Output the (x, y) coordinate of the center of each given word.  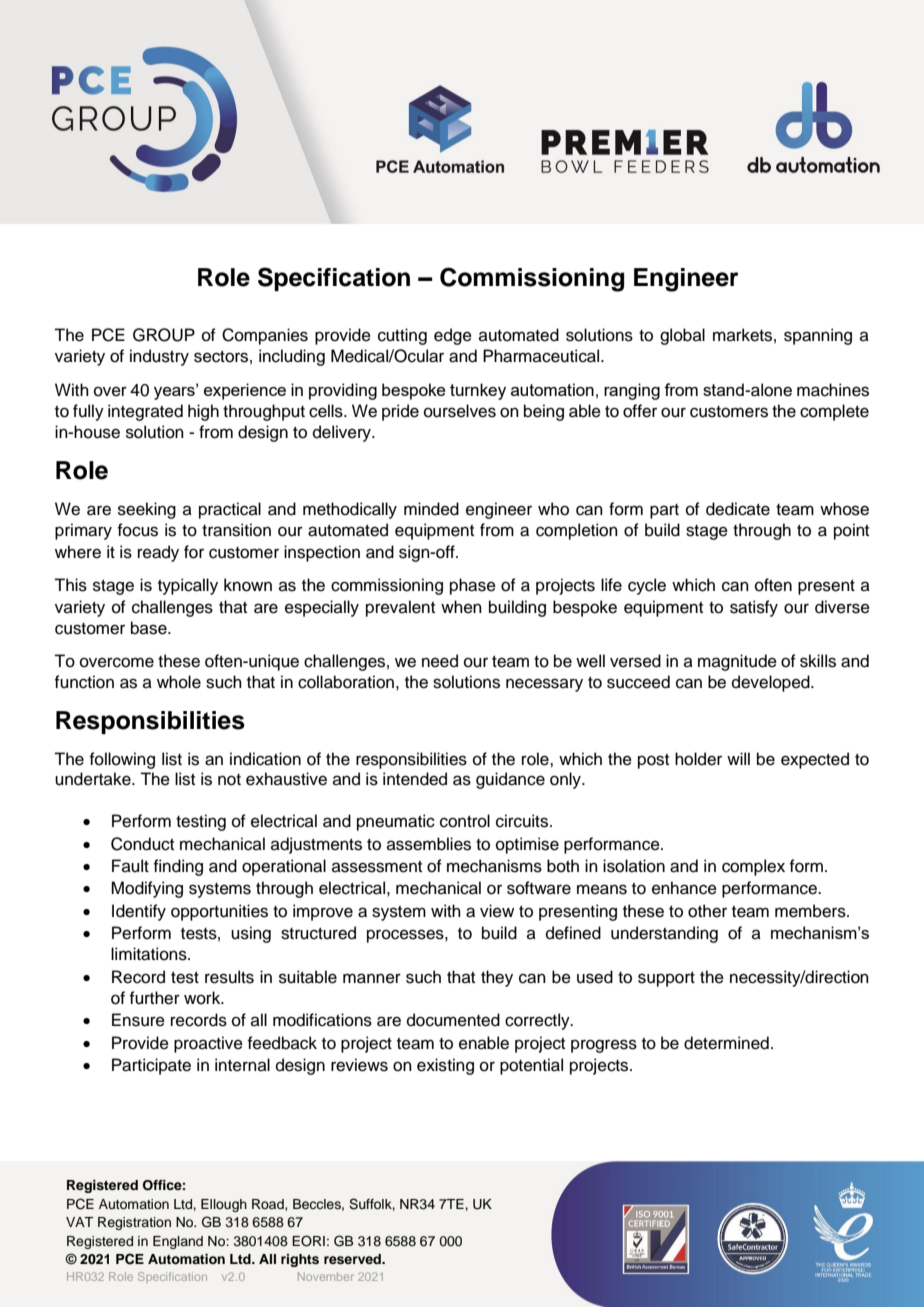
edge (453, 336)
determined (726, 1043)
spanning (818, 336)
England (178, 1242)
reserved (353, 1259)
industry (159, 357)
